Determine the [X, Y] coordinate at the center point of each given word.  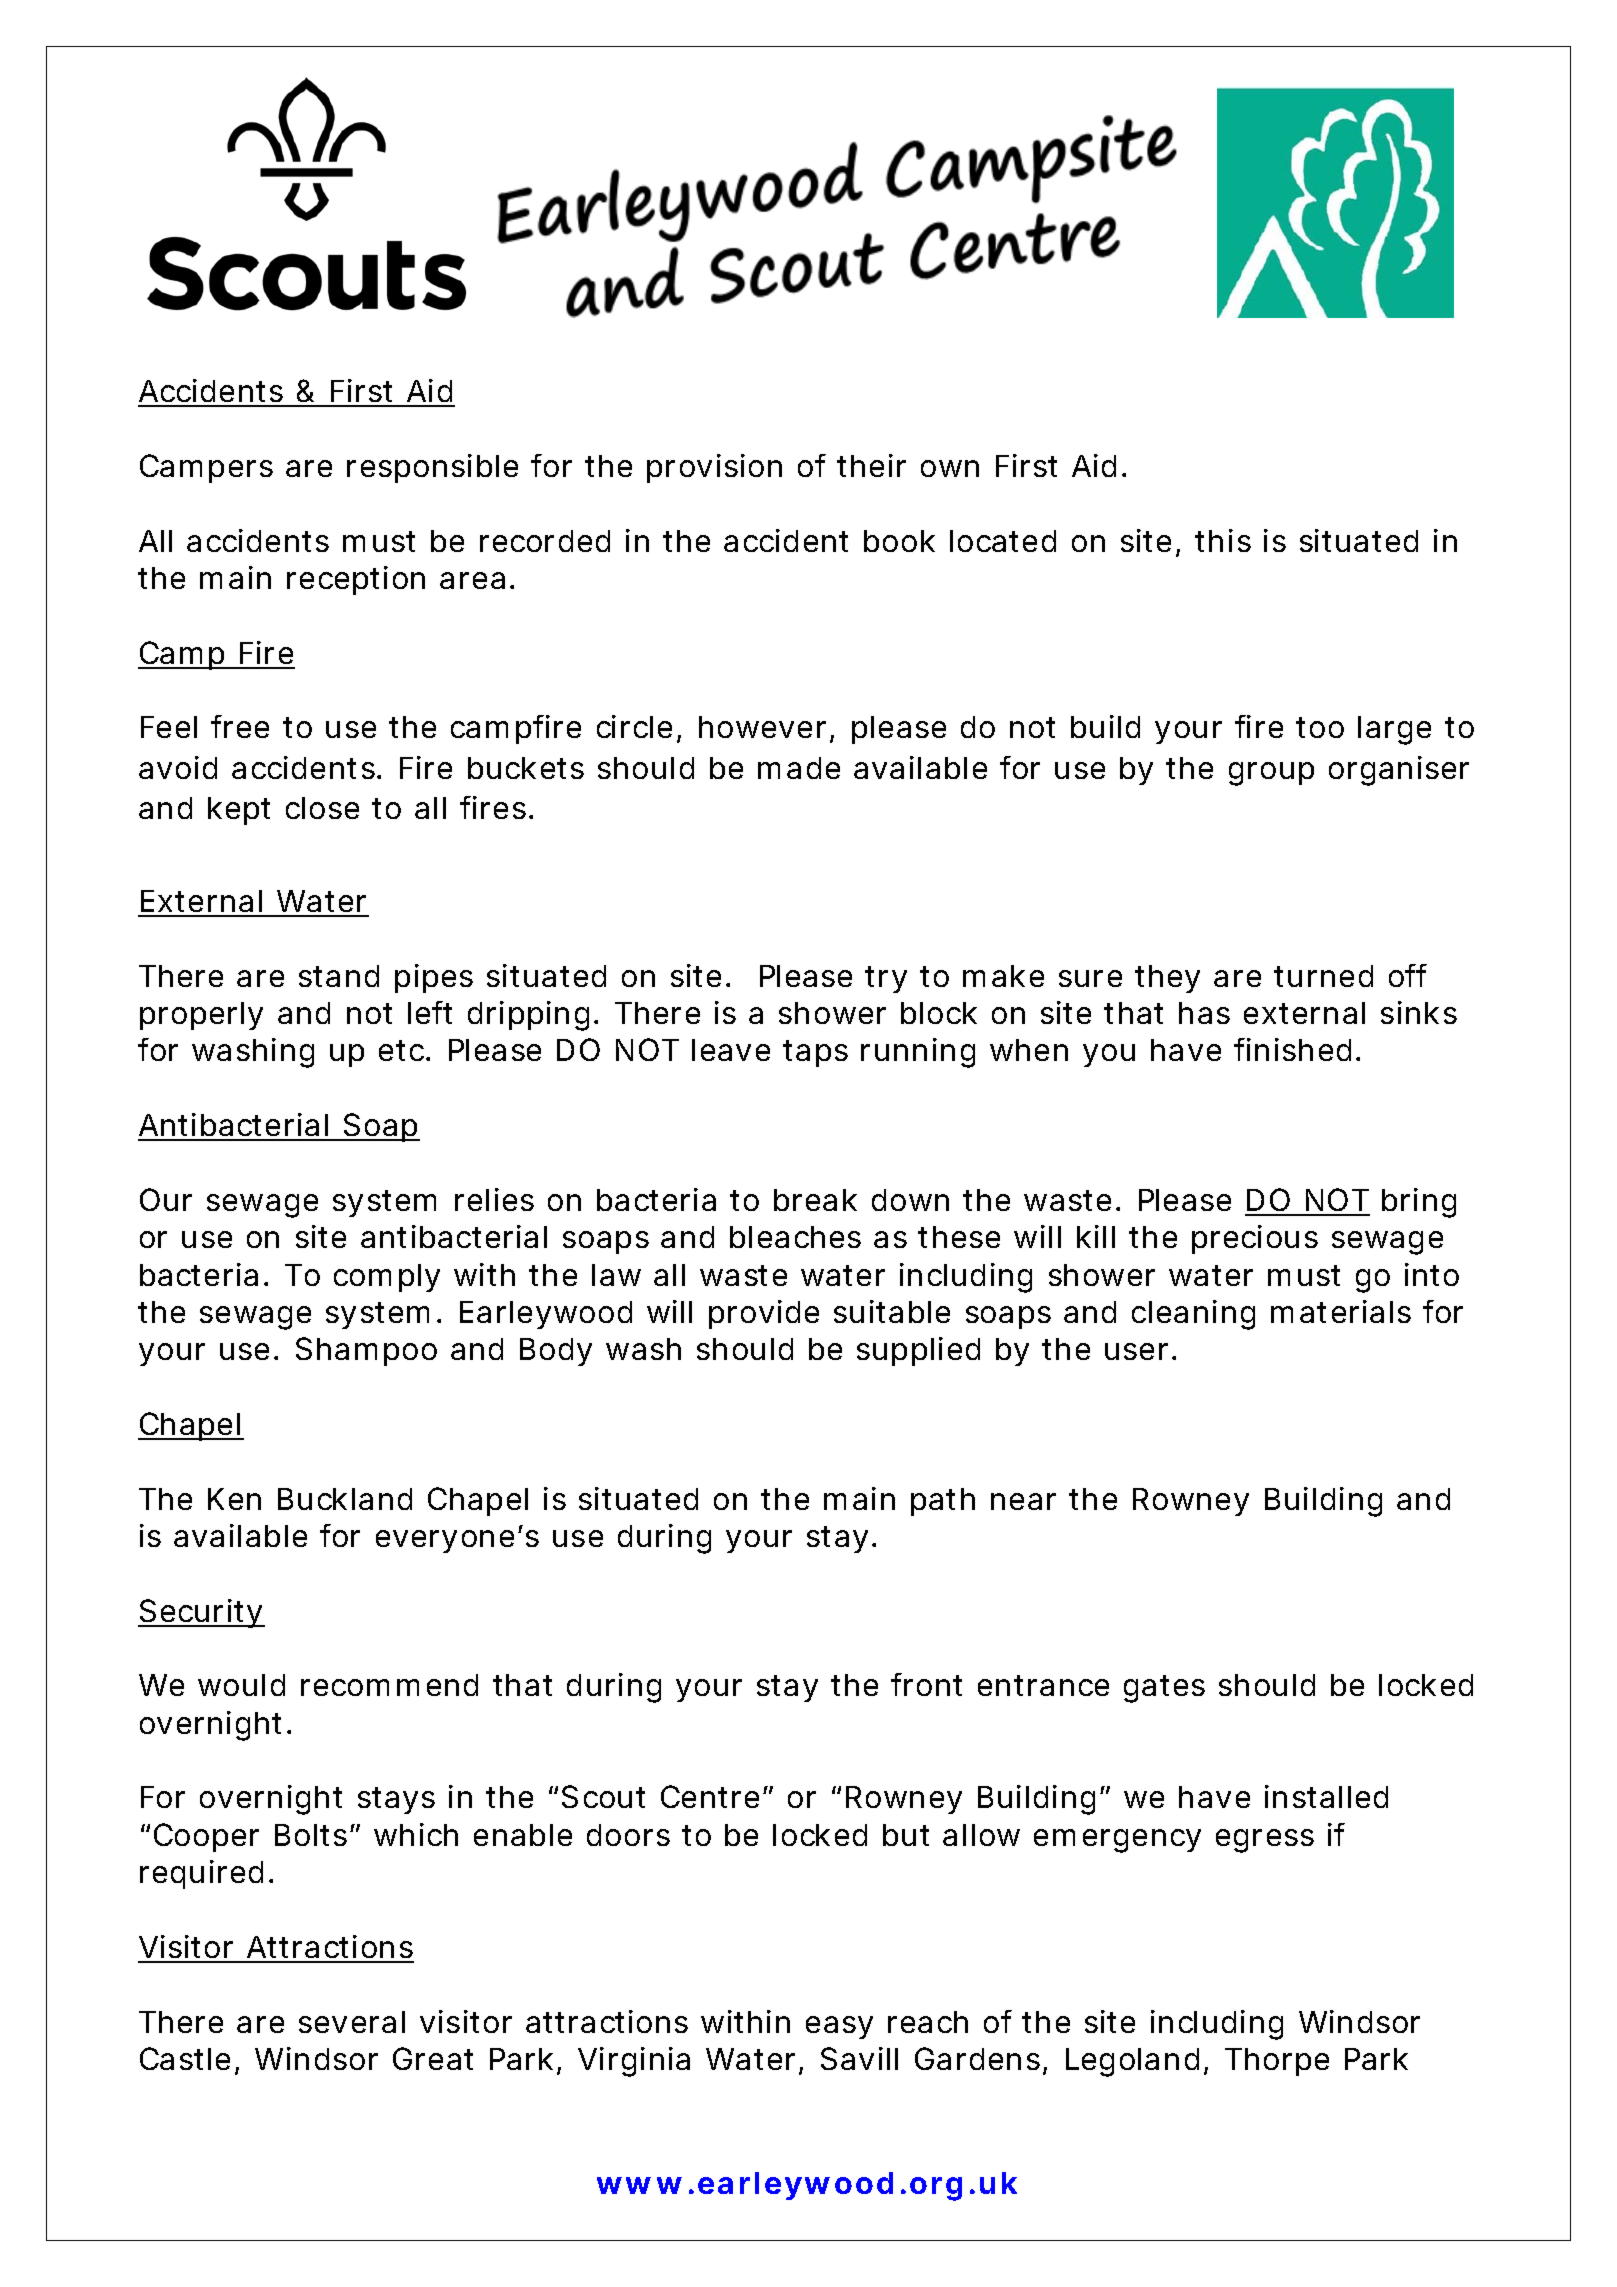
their [871, 465]
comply [387, 1278]
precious [1255, 1239]
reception [356, 580]
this [1223, 540]
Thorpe [1277, 2062]
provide [764, 1314]
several [352, 2022]
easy [839, 2027]
